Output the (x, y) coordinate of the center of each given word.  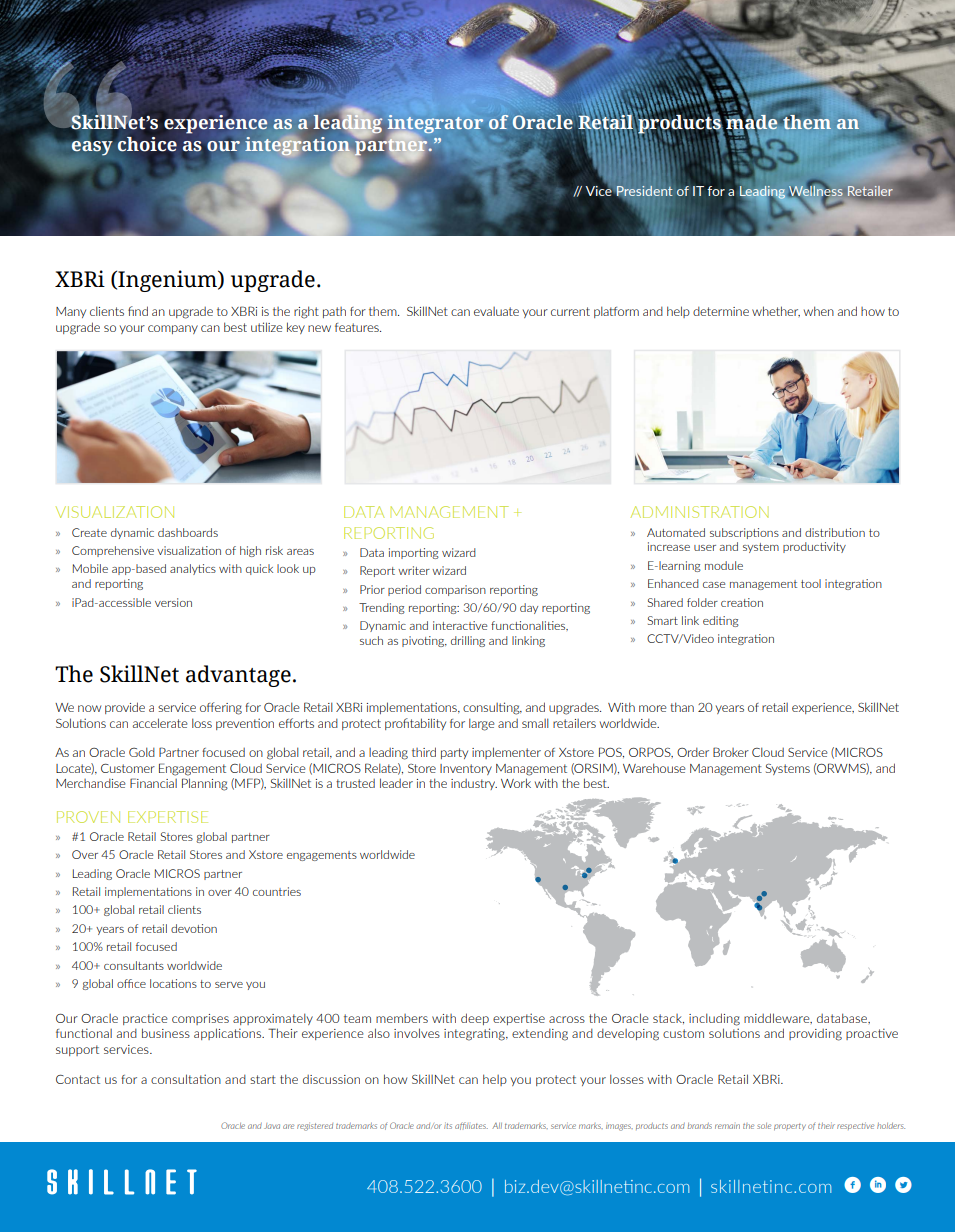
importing (414, 553)
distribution (835, 532)
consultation (186, 1079)
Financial (153, 783)
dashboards (188, 532)
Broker (731, 752)
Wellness (815, 191)
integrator (435, 125)
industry (474, 784)
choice (147, 144)
